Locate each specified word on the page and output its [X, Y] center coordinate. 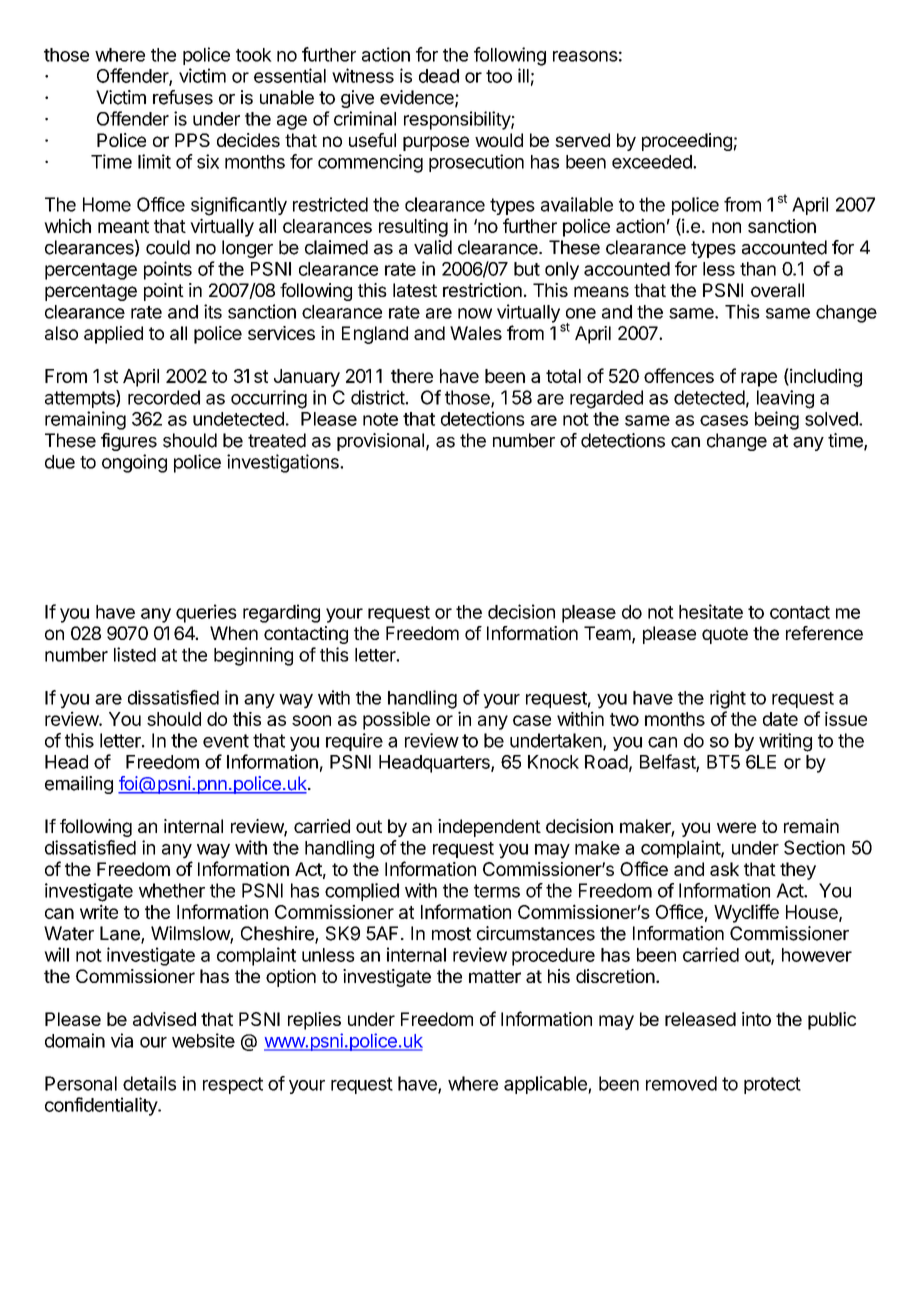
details [149, 1083]
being [777, 420]
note [380, 419]
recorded [164, 397]
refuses [183, 97]
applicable [546, 1085]
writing [785, 742]
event [226, 741]
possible [396, 720]
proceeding [687, 142]
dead [439, 76]
